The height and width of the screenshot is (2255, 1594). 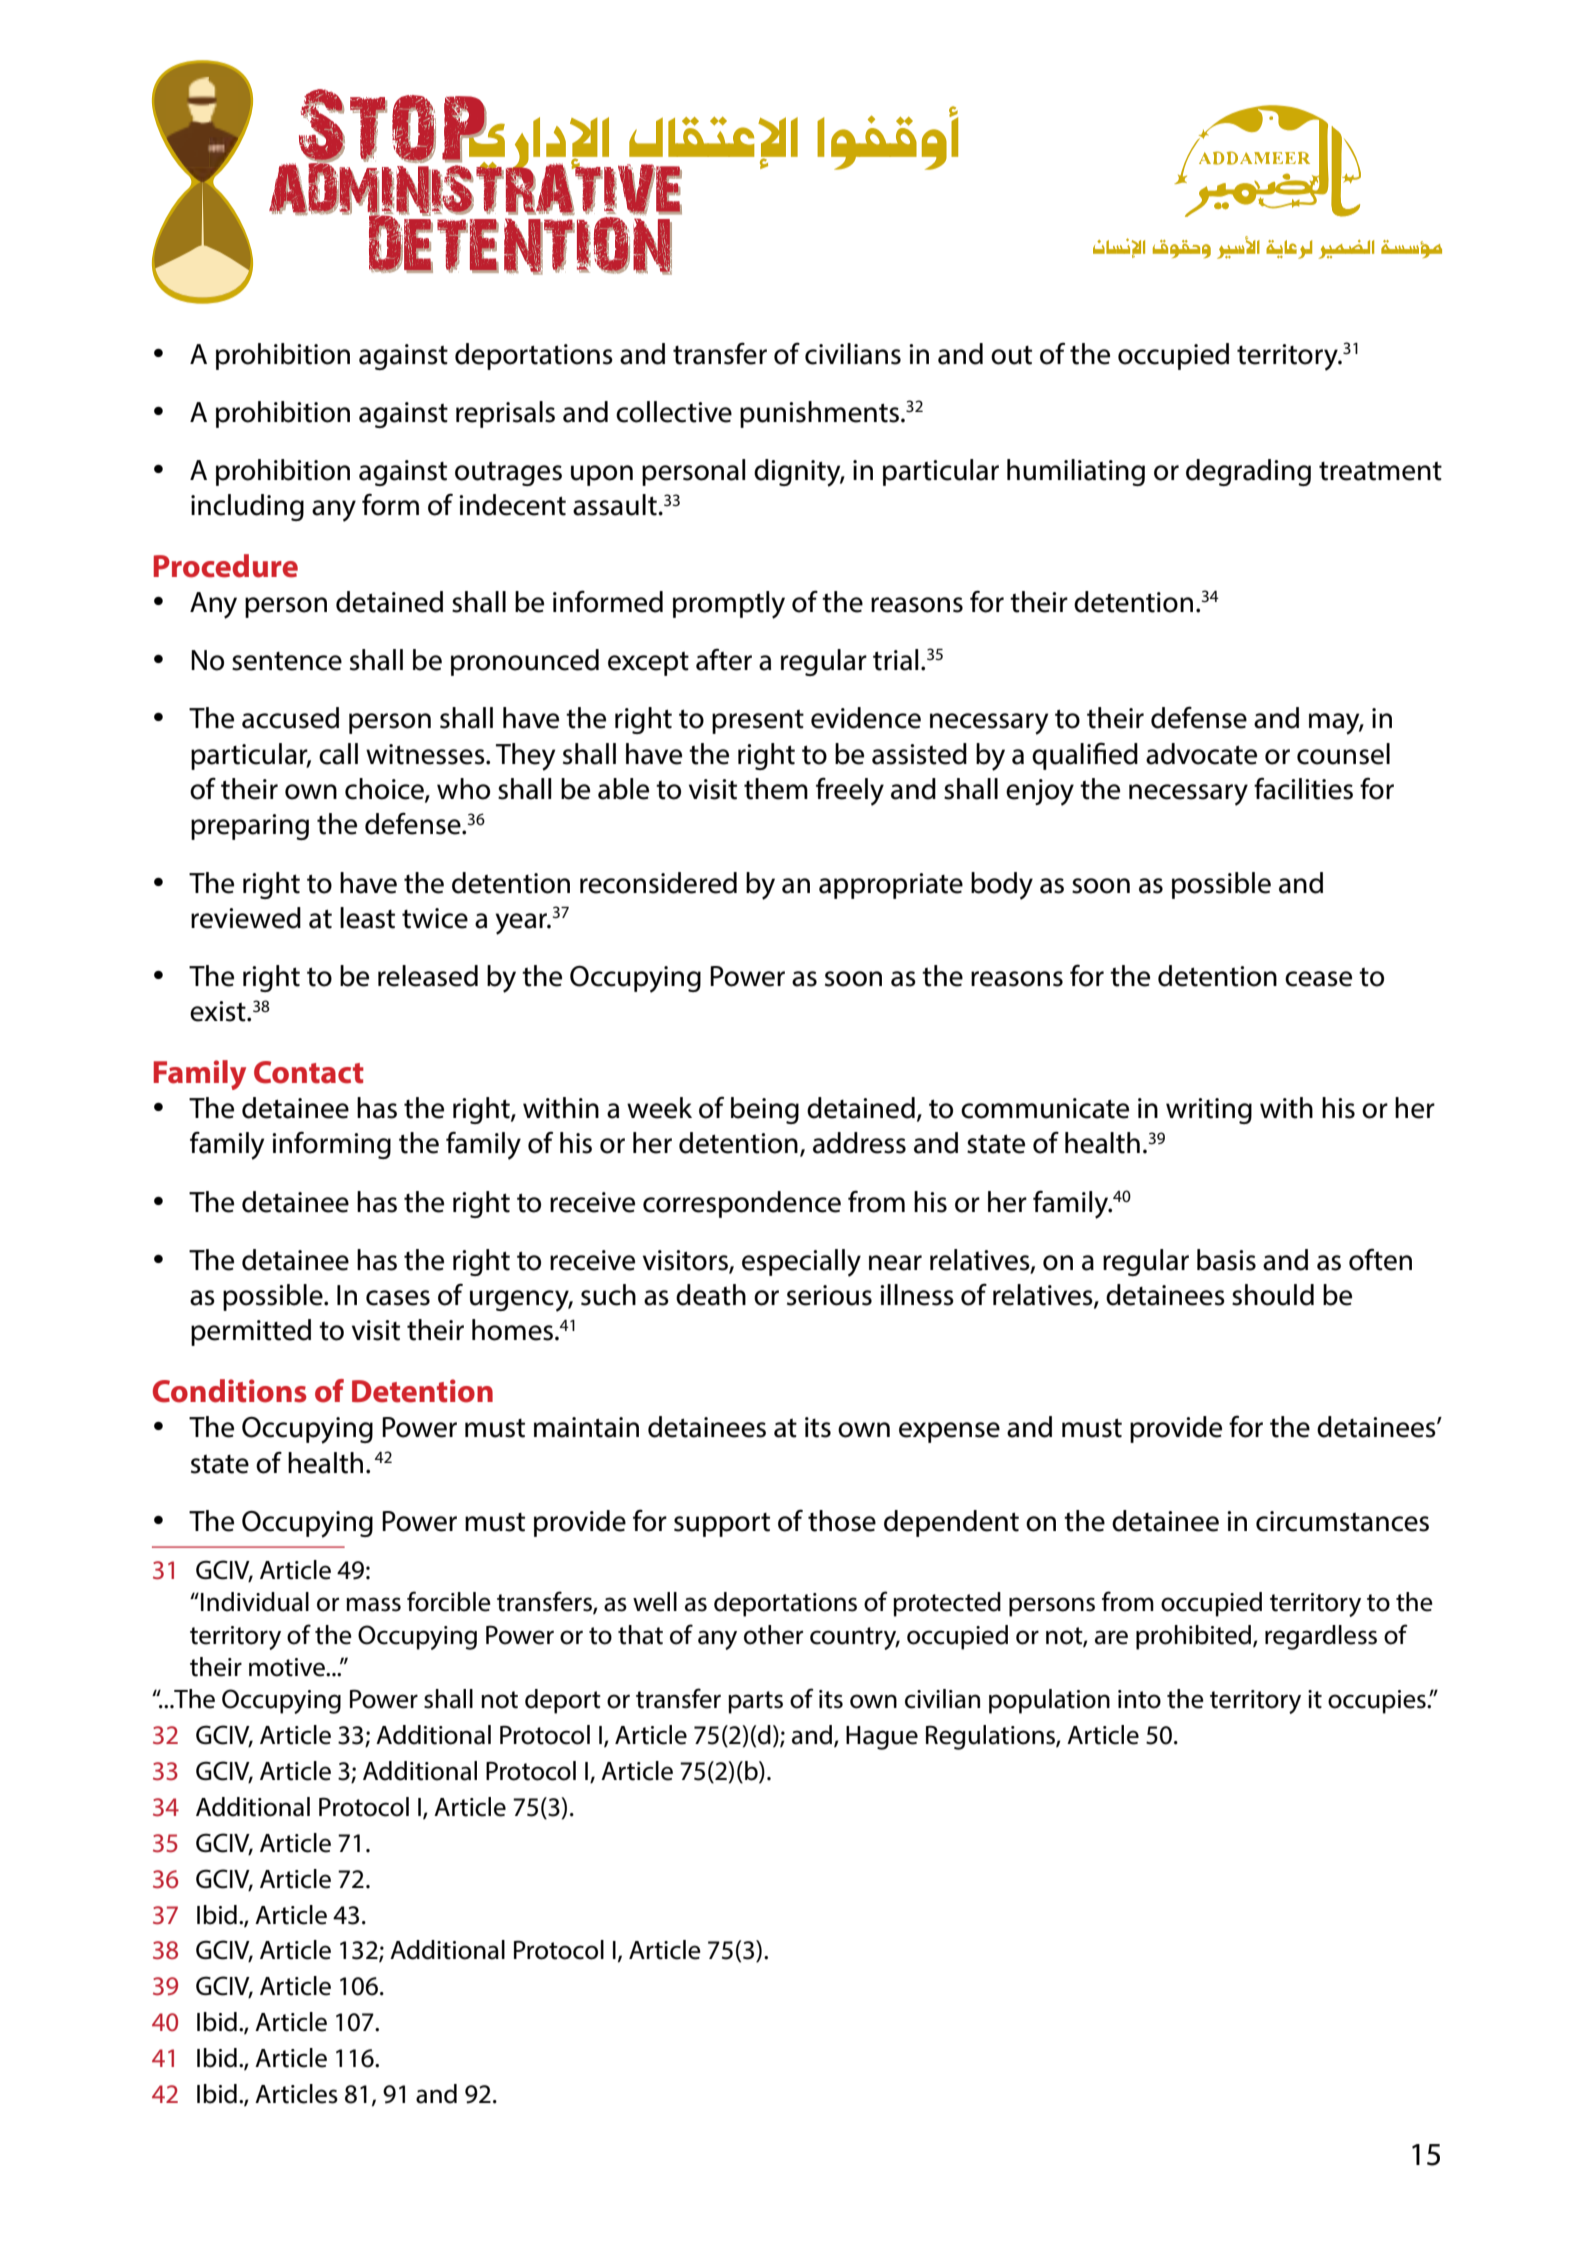 What do you see at coordinates (755, 1702) in the screenshot?
I see `parts` at bounding box center [755, 1702].
